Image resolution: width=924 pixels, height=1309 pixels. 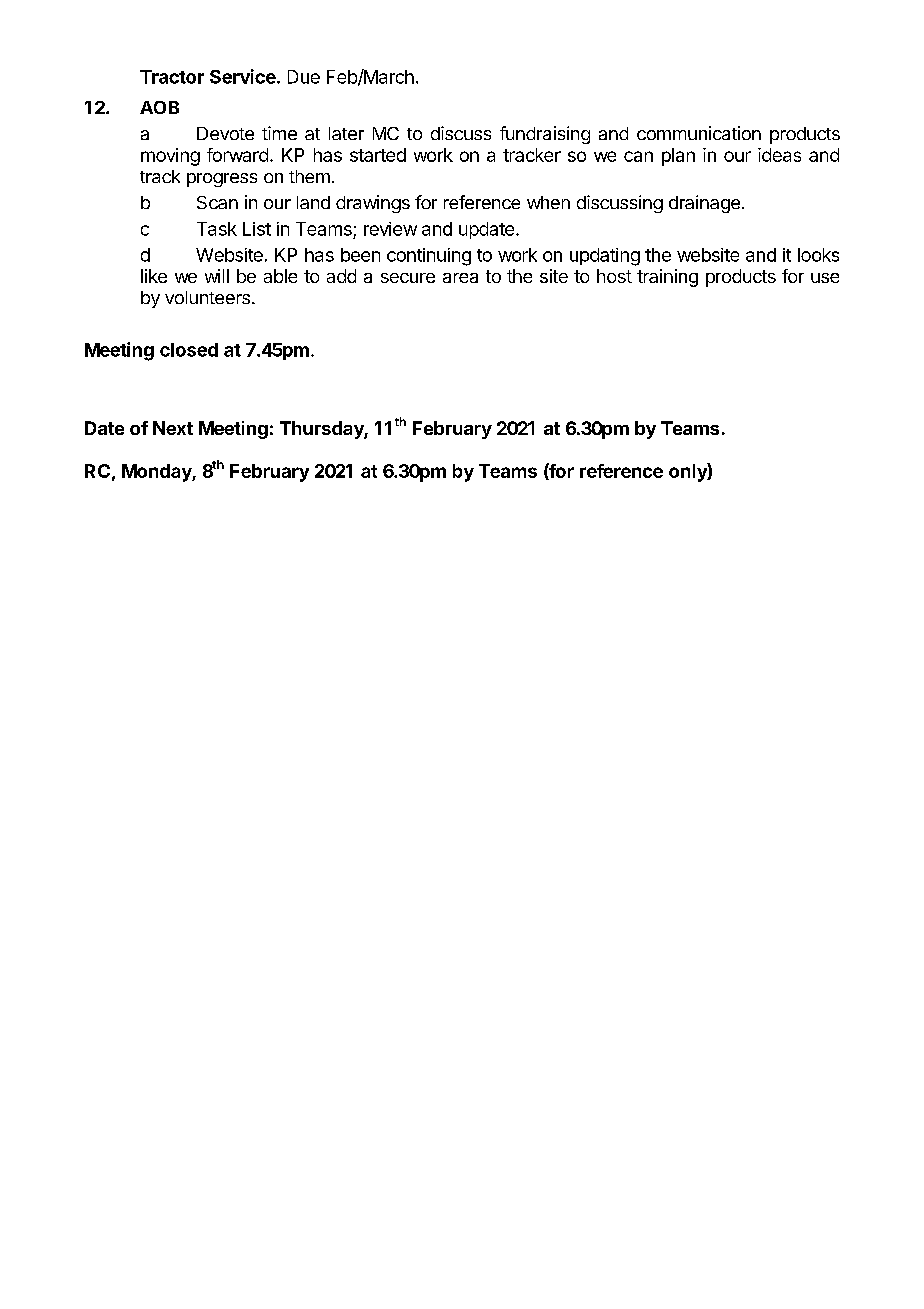 I want to click on communication, so click(x=699, y=133).
